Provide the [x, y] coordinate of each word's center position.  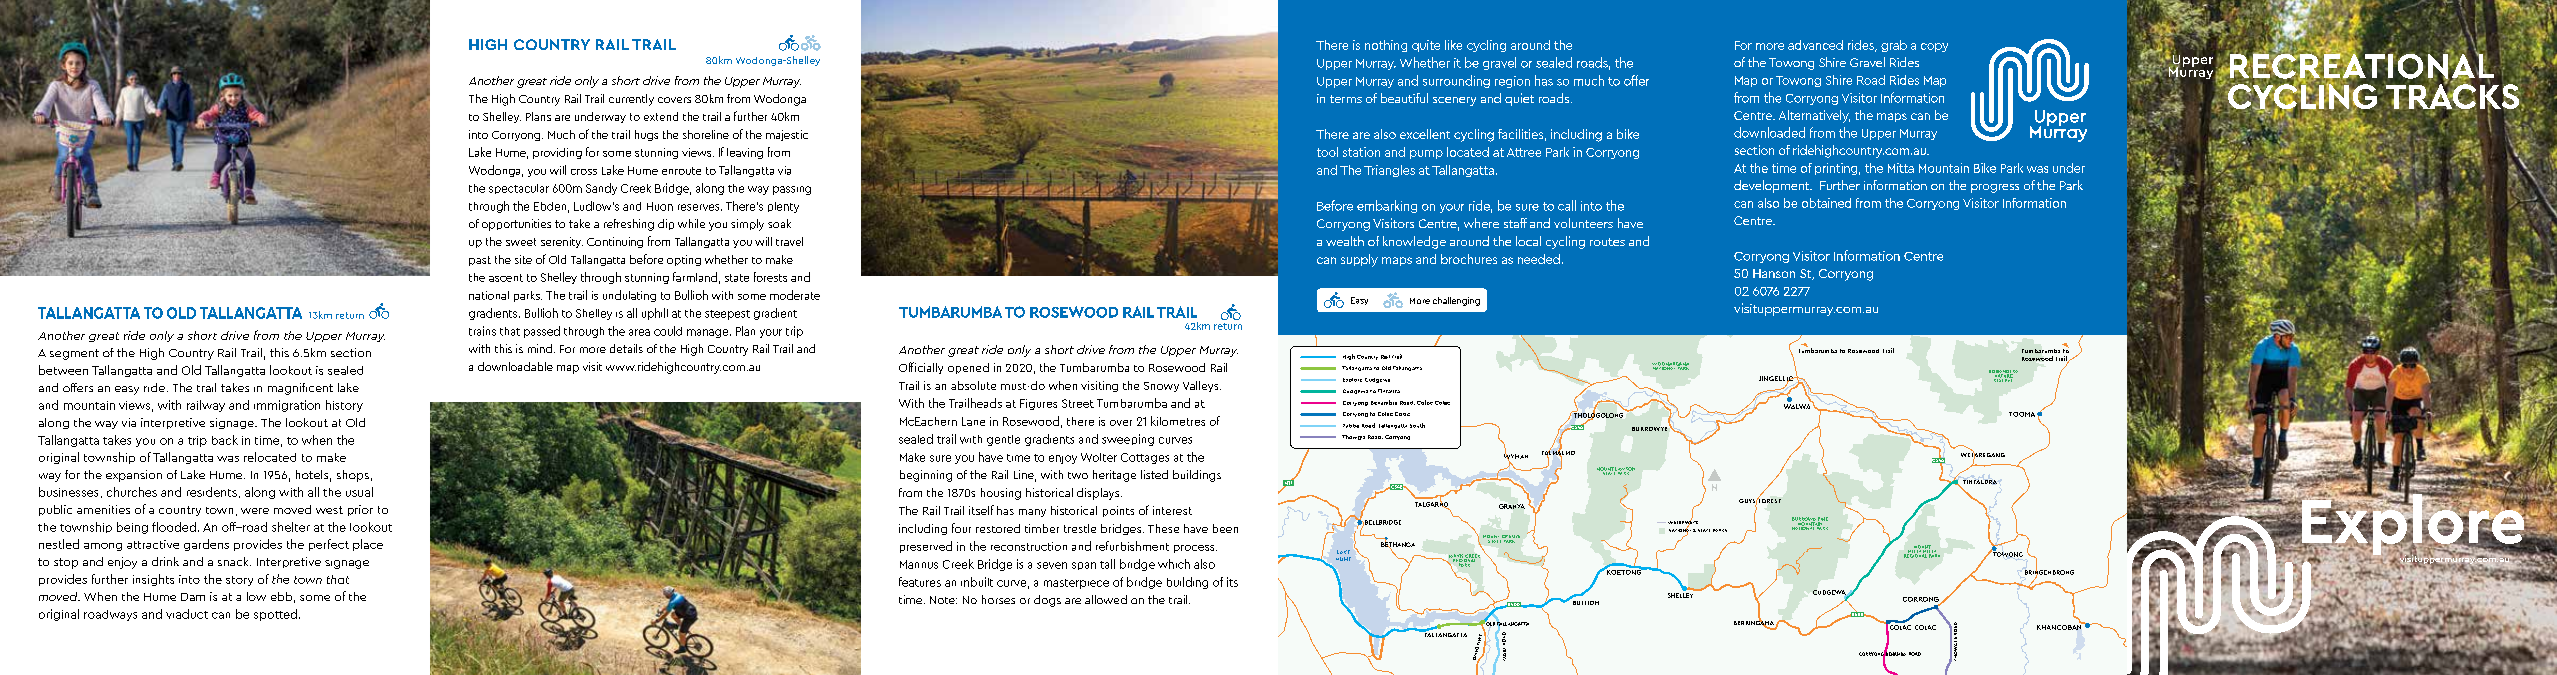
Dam [193, 597]
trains [482, 331]
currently [631, 100]
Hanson [1774, 273]
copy [1934, 47]
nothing [1386, 46]
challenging [1456, 301]
